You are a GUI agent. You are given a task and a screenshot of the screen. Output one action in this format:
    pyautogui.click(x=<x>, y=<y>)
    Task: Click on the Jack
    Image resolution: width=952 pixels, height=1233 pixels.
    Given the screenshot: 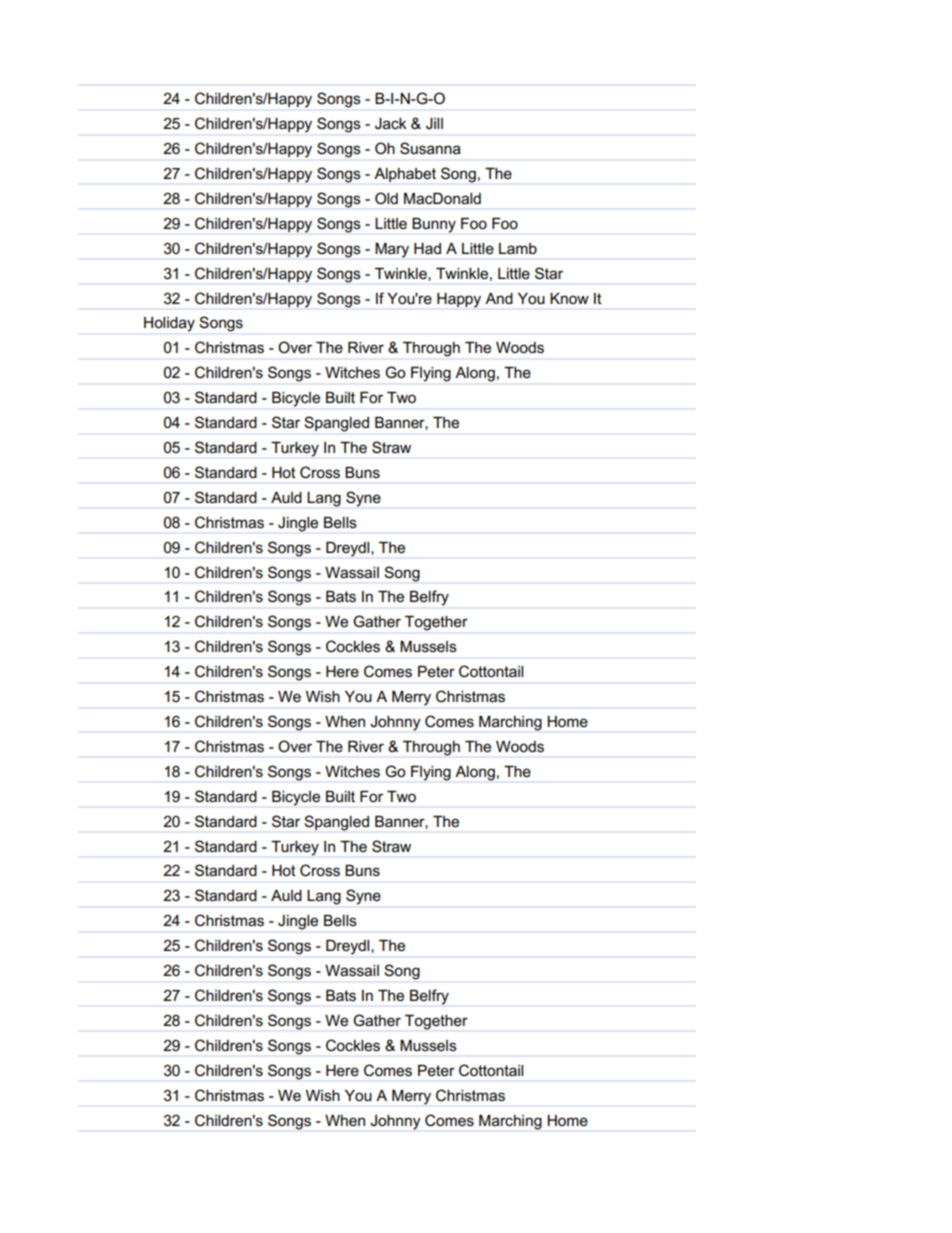 What is the action you would take?
    pyautogui.click(x=391, y=123)
